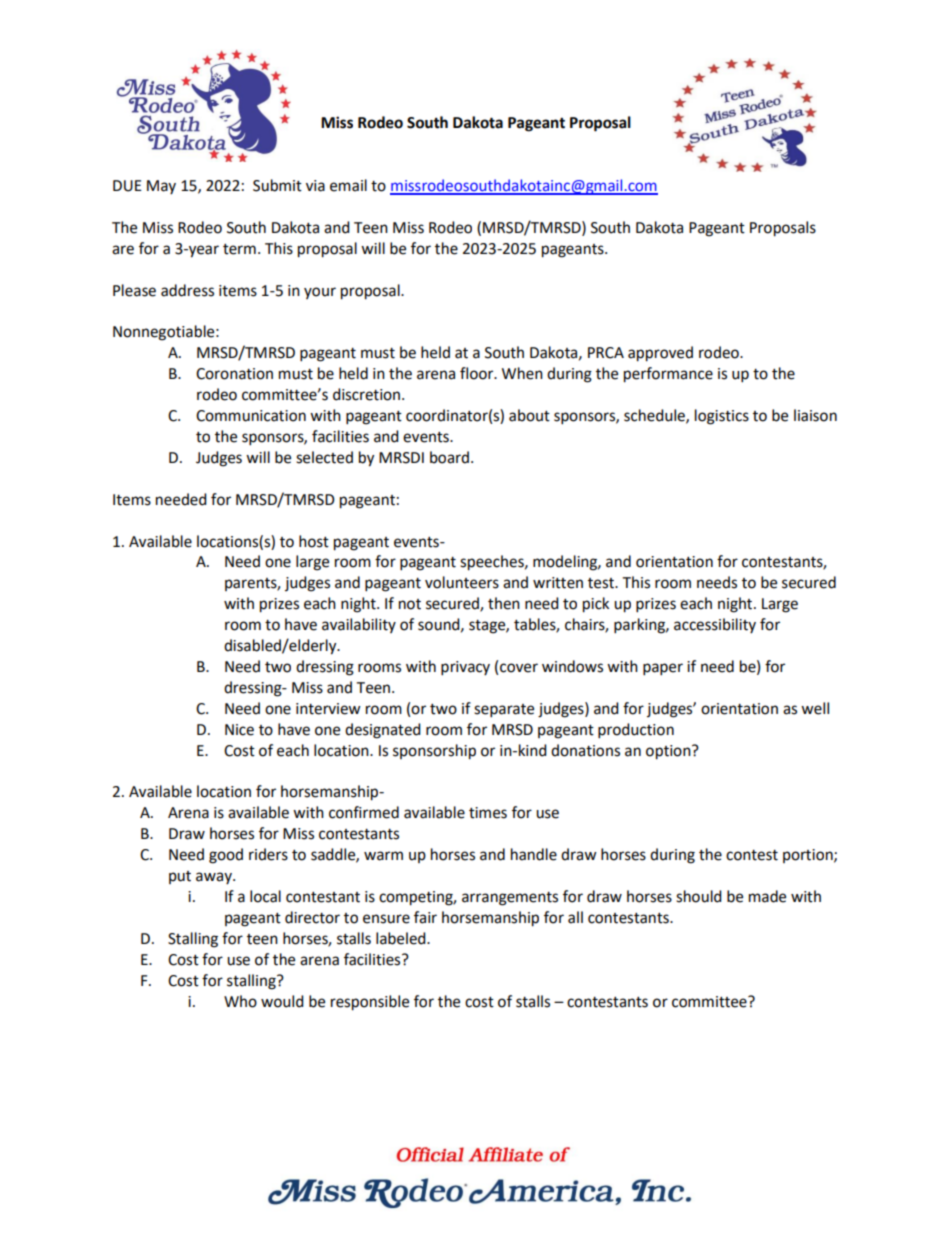  I want to click on option, so click(669, 752).
